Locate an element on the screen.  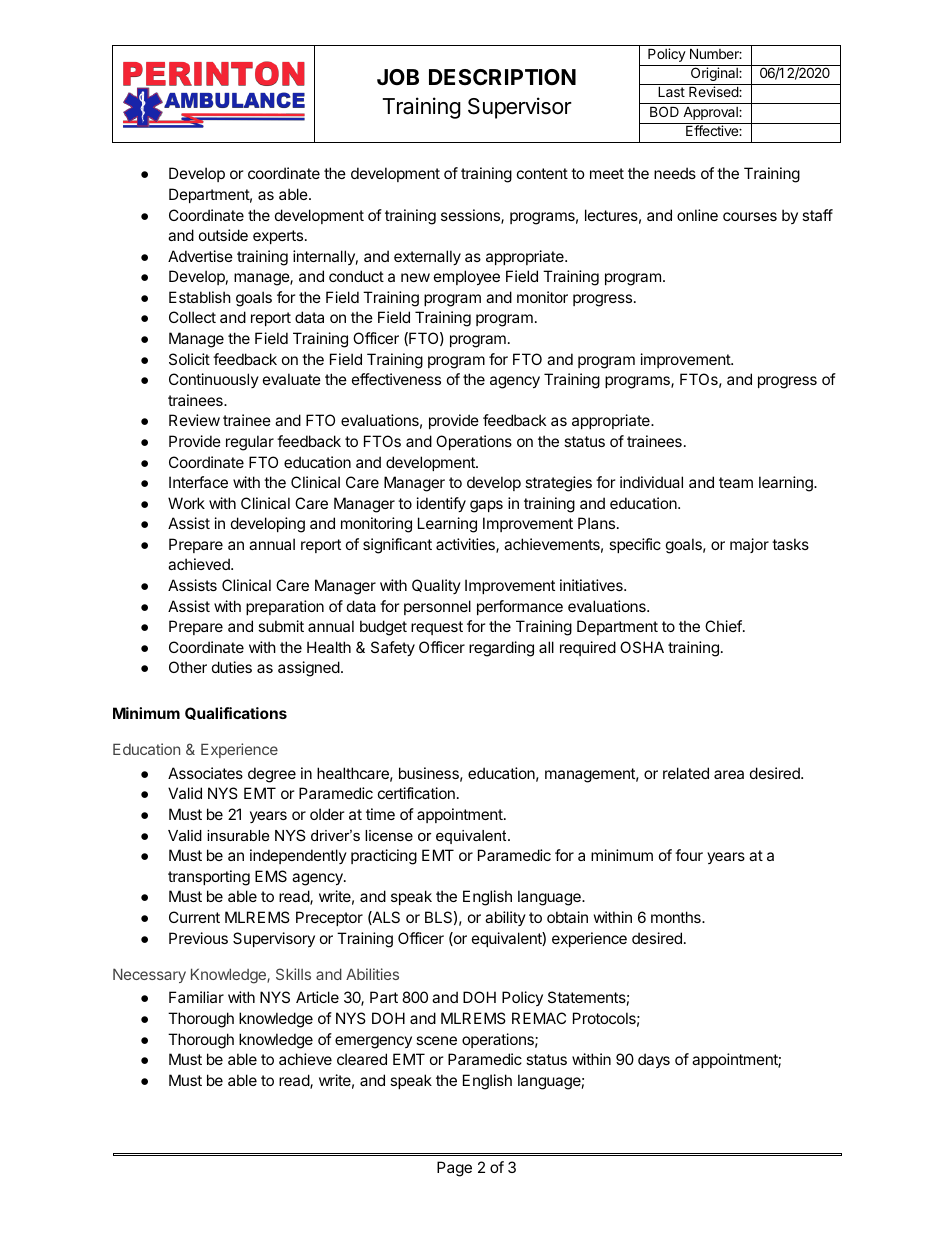
Chief is located at coordinates (723, 626).
